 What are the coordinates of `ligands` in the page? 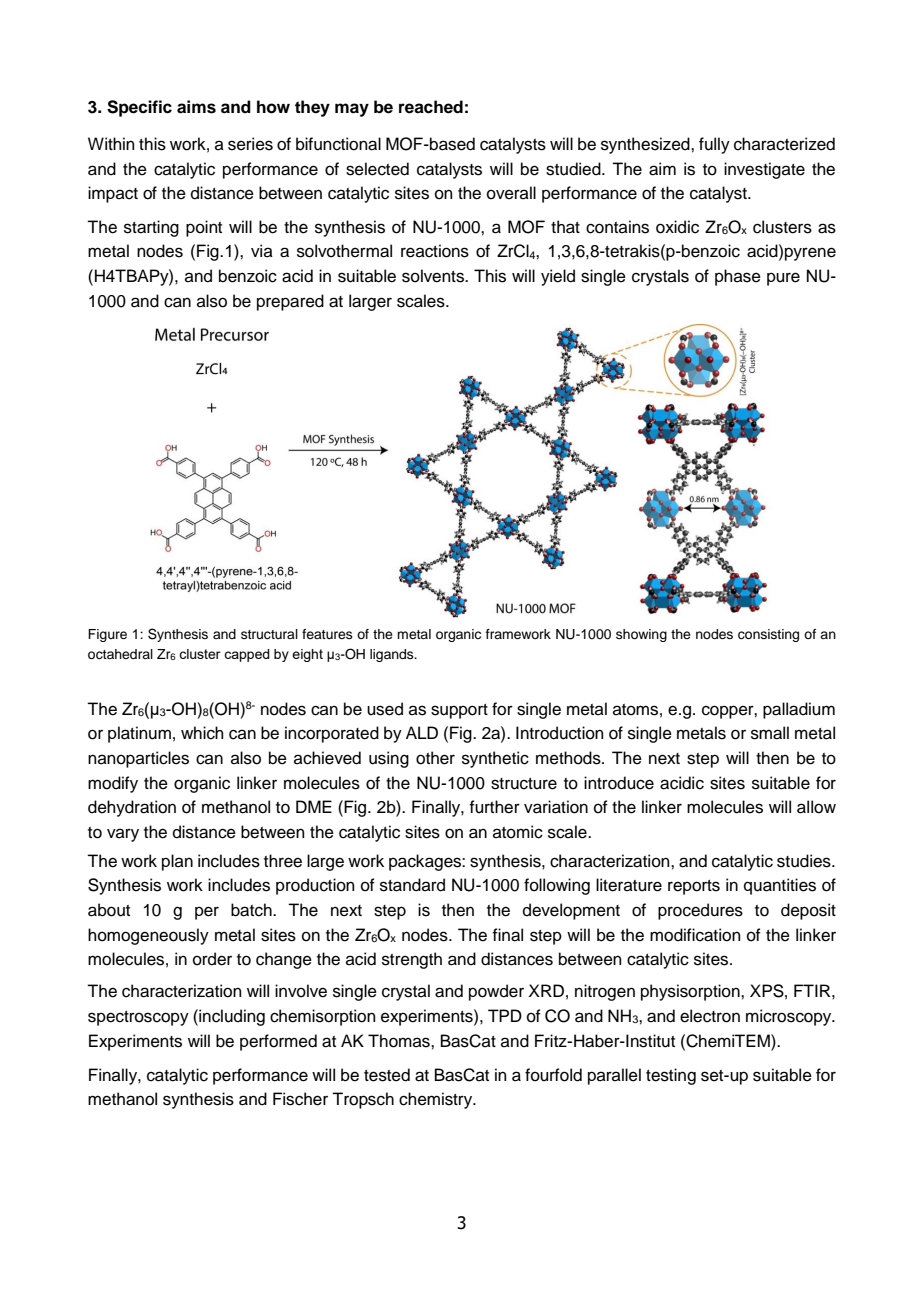 It's located at (393, 655).
